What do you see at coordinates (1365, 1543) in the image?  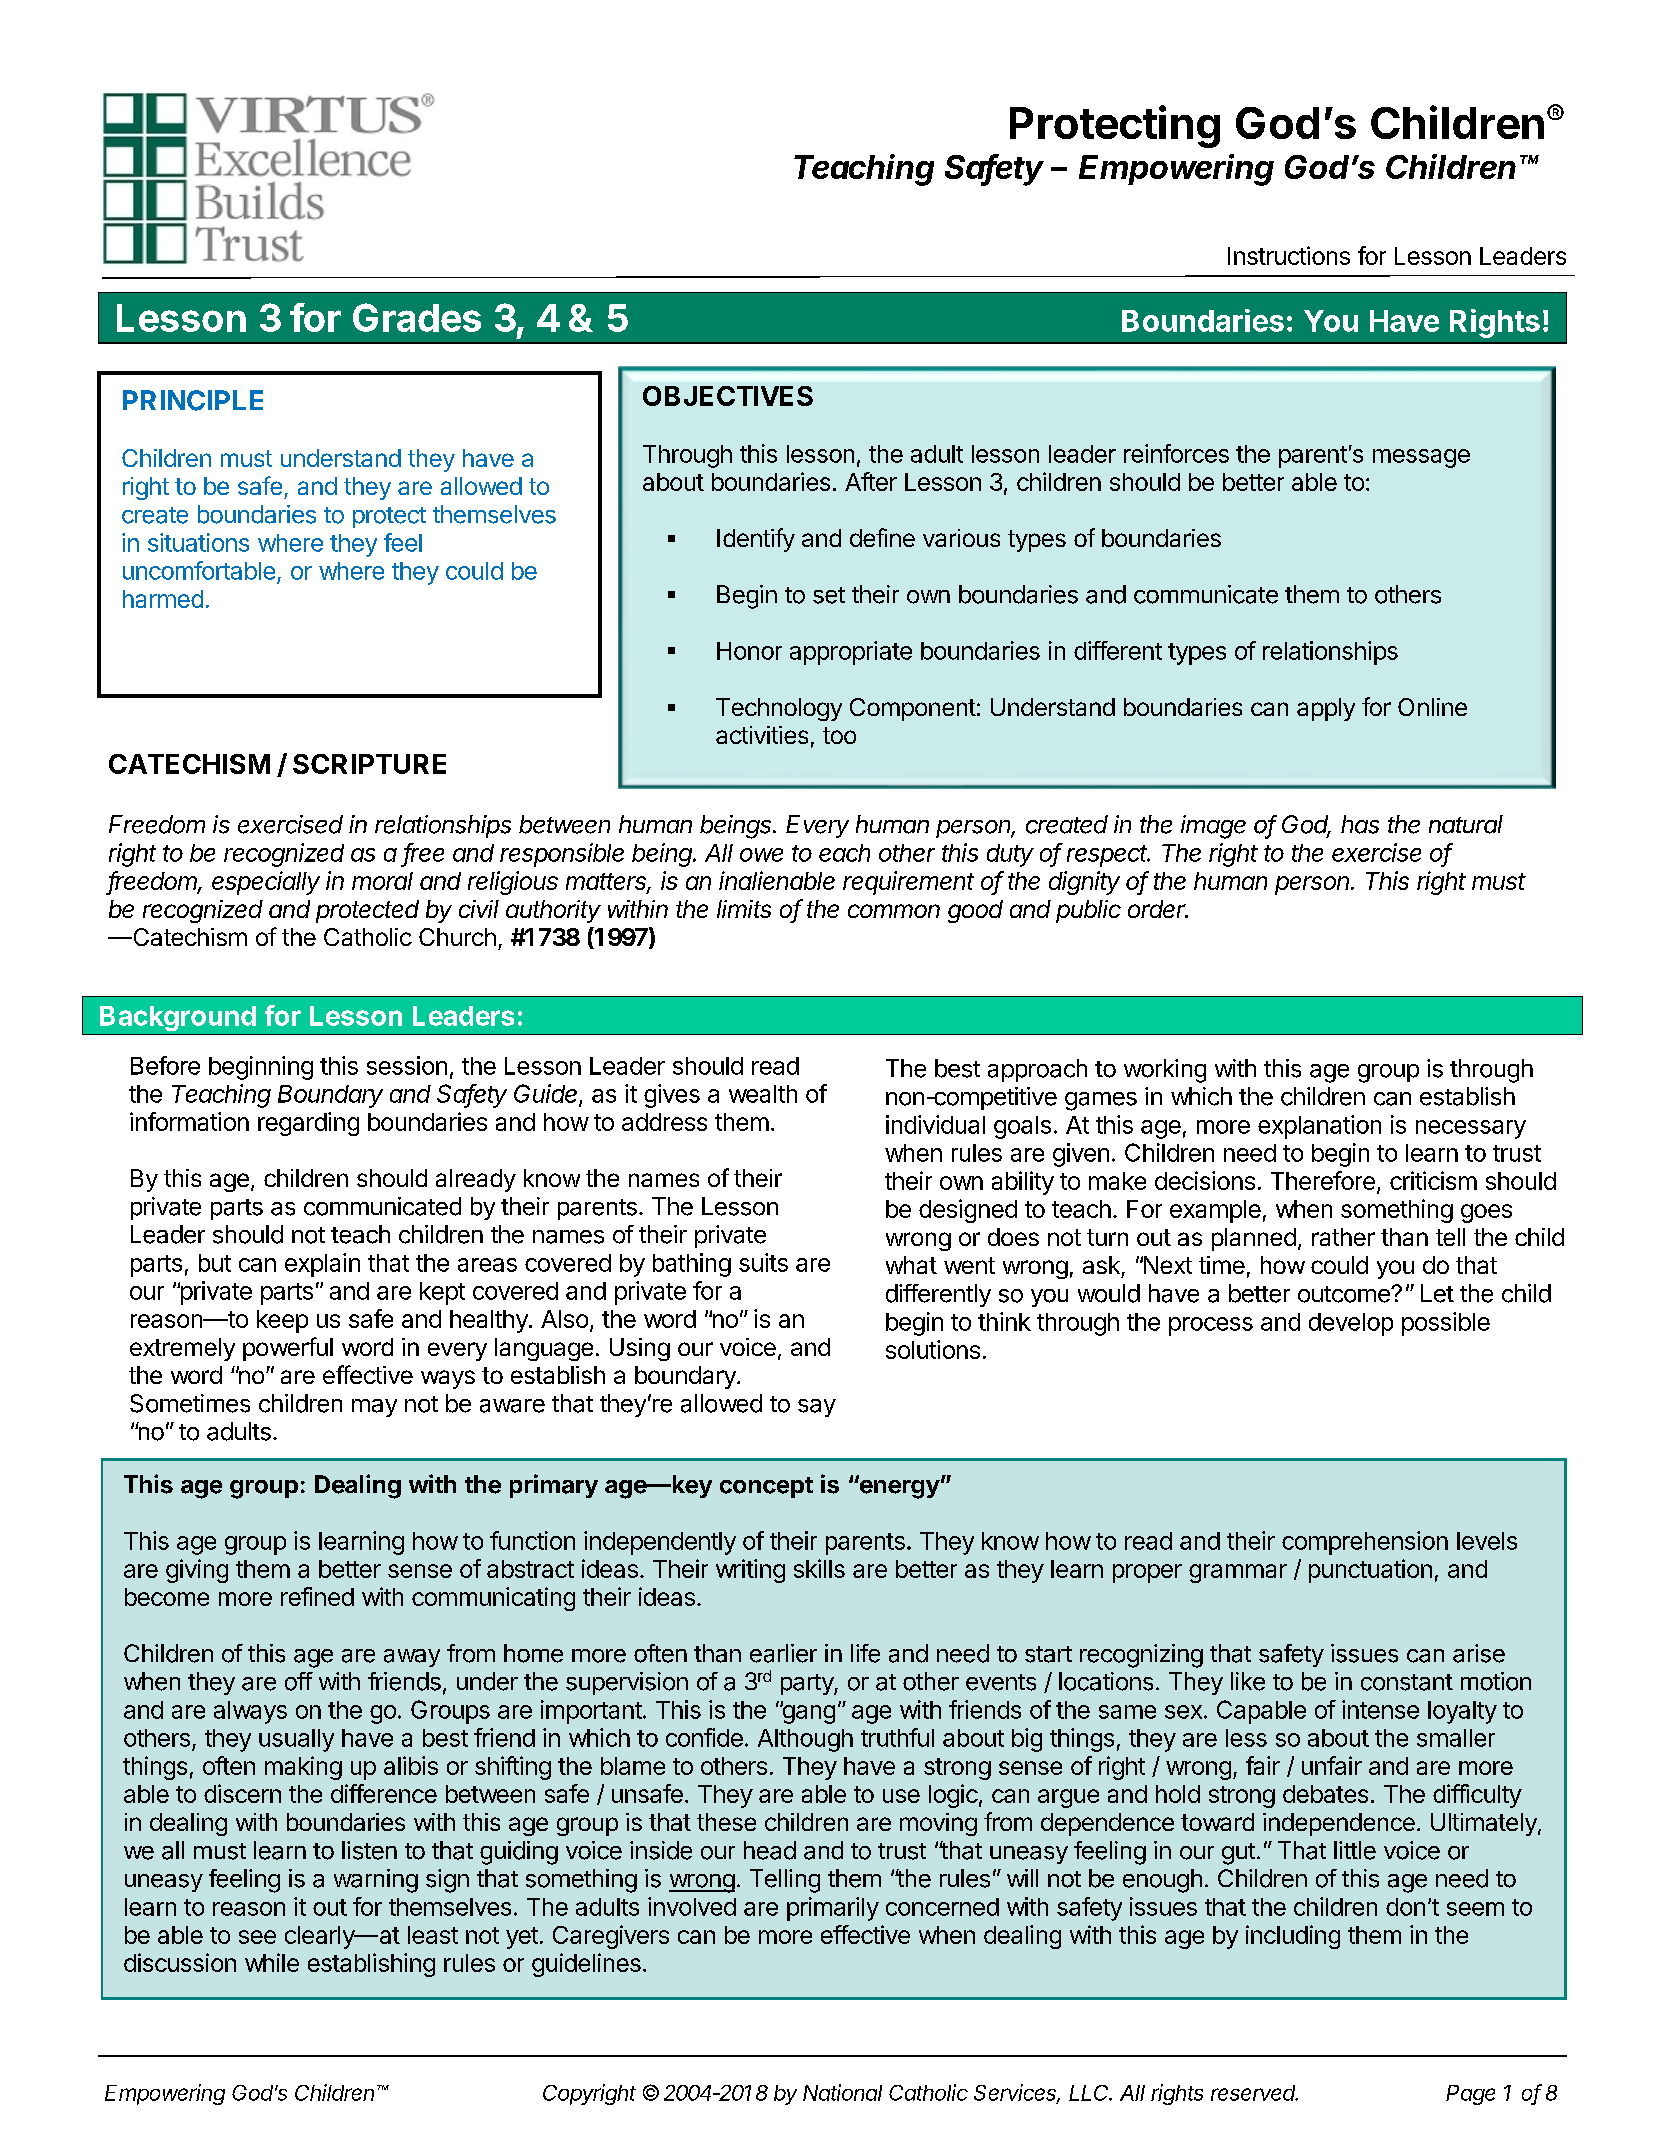 I see `comprehension` at bounding box center [1365, 1543].
